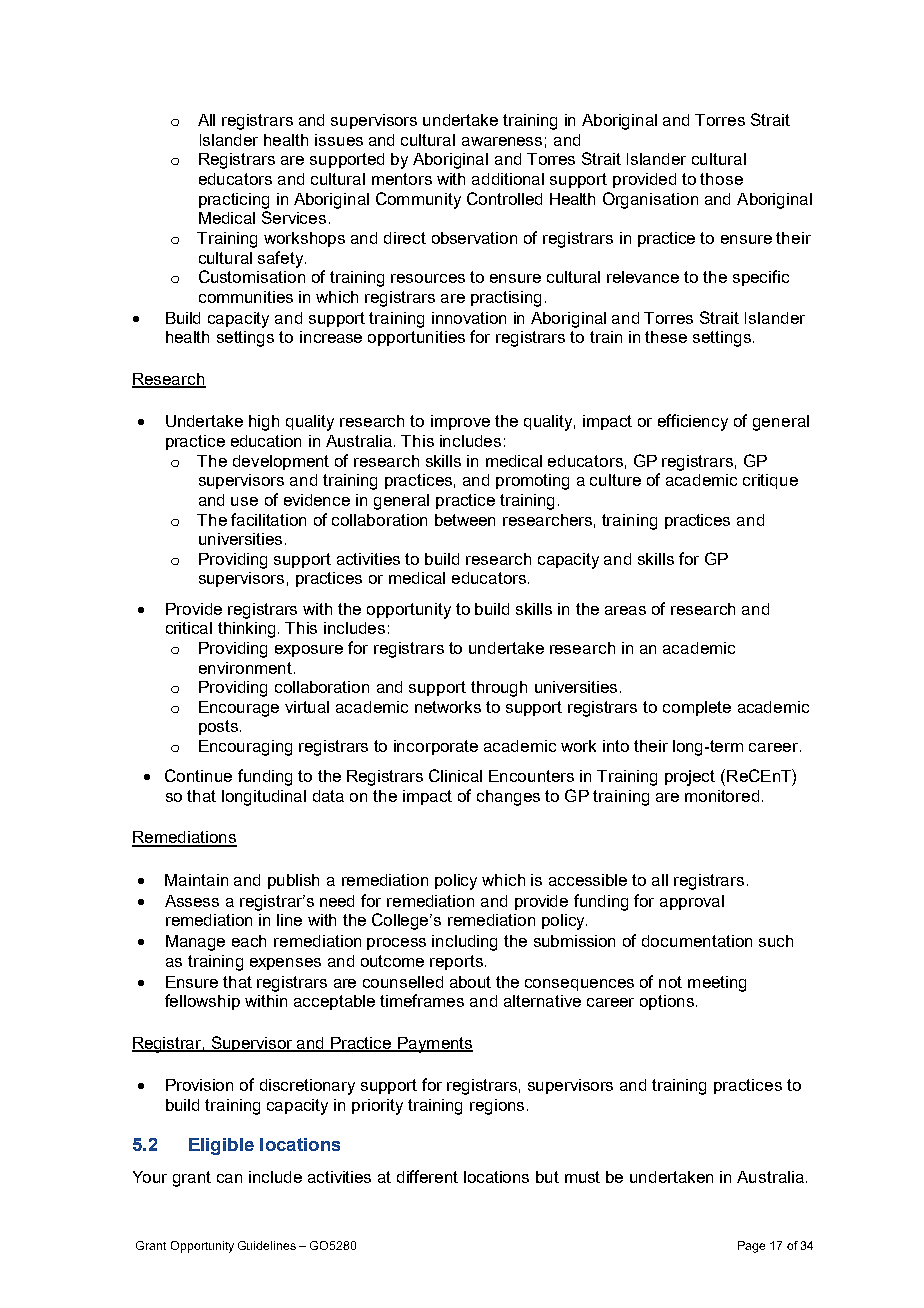  I want to click on each, so click(249, 941).
